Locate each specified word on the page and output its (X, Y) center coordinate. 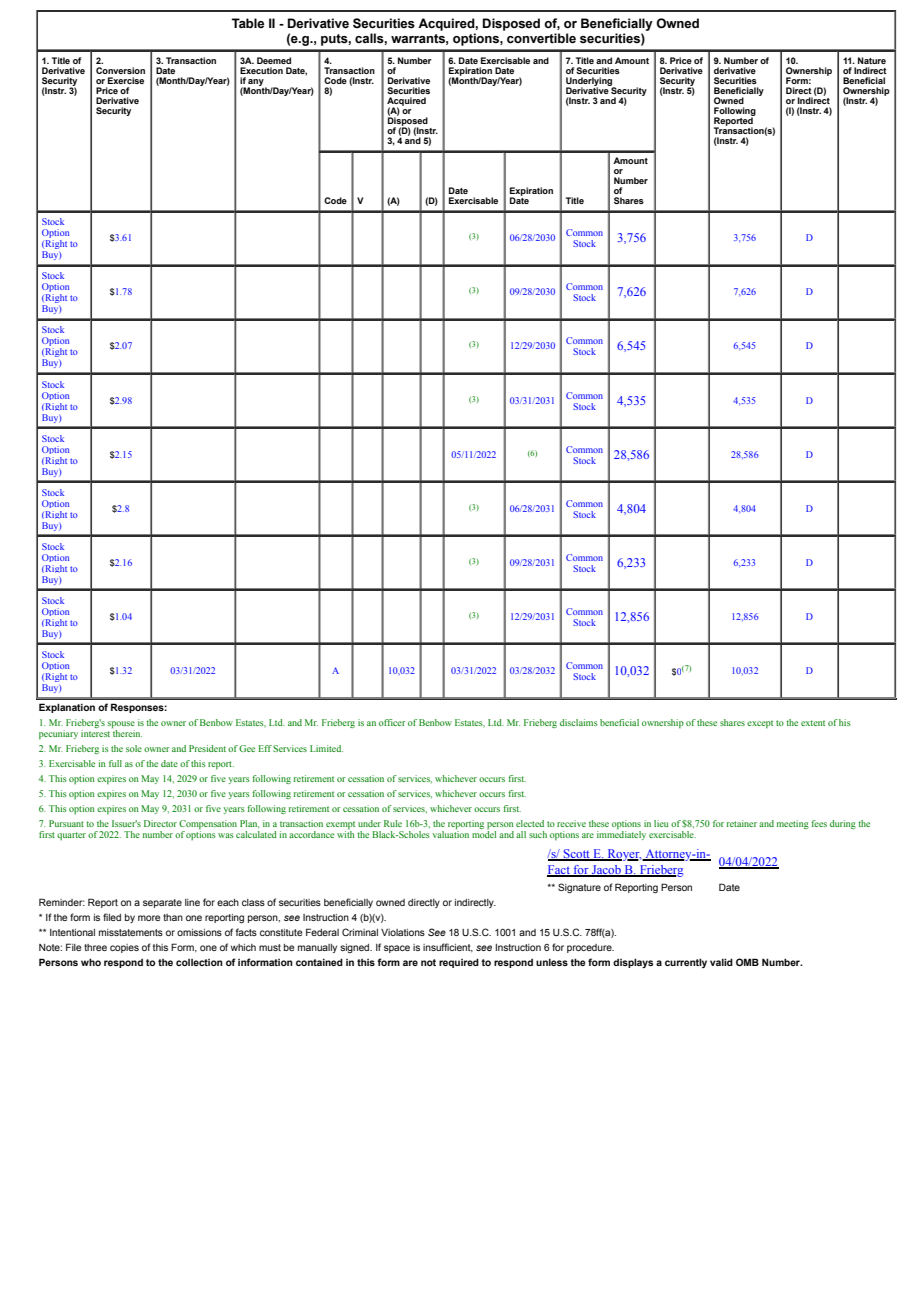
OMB (747, 962)
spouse (121, 726)
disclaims (579, 722)
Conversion (120, 70)
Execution (261, 70)
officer (392, 722)
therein (127, 733)
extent (813, 723)
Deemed (274, 60)
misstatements (131, 932)
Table (248, 23)
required (459, 963)
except (760, 724)
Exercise (126, 80)
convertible (541, 38)
